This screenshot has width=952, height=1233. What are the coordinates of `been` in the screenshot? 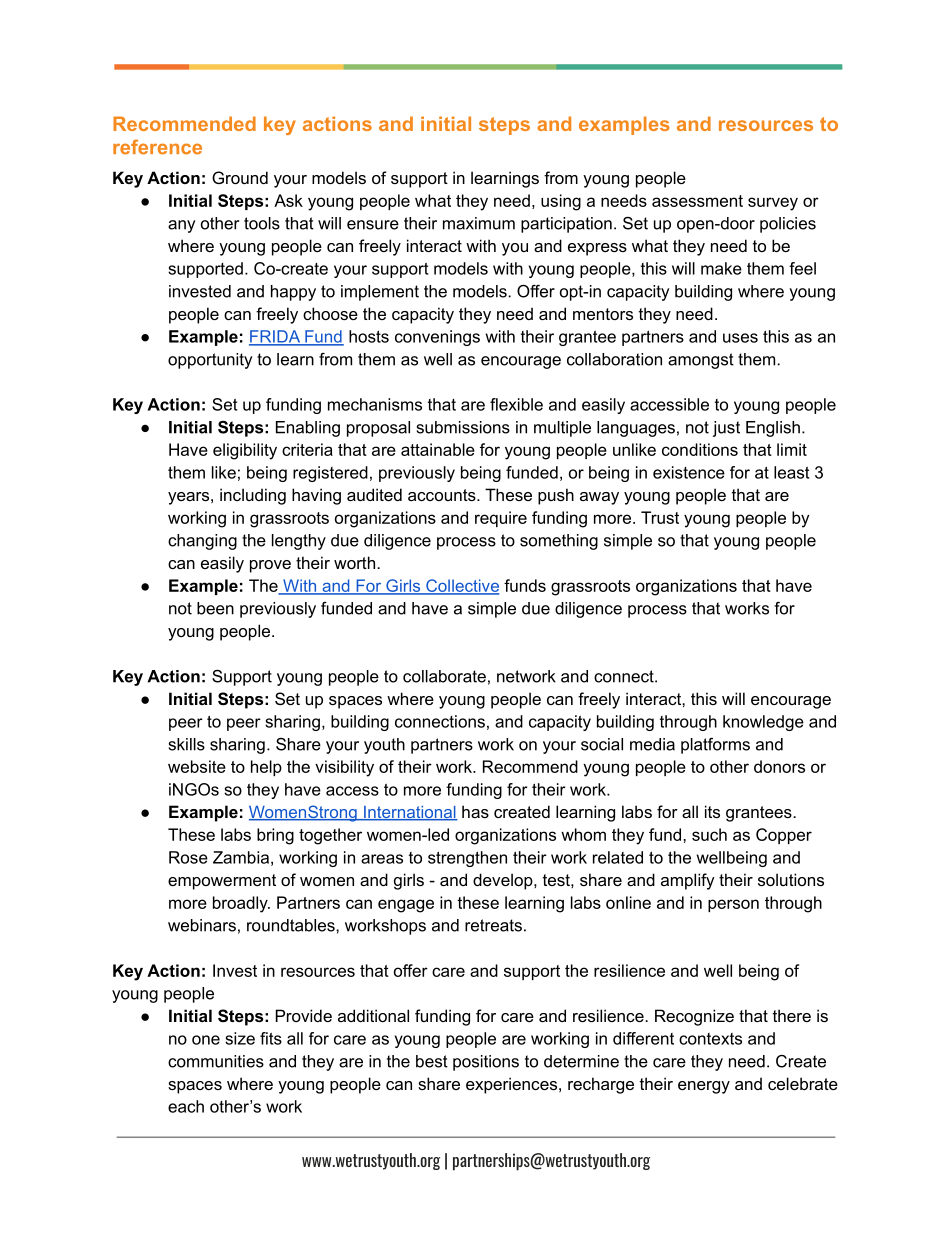 It's located at (215, 608).
